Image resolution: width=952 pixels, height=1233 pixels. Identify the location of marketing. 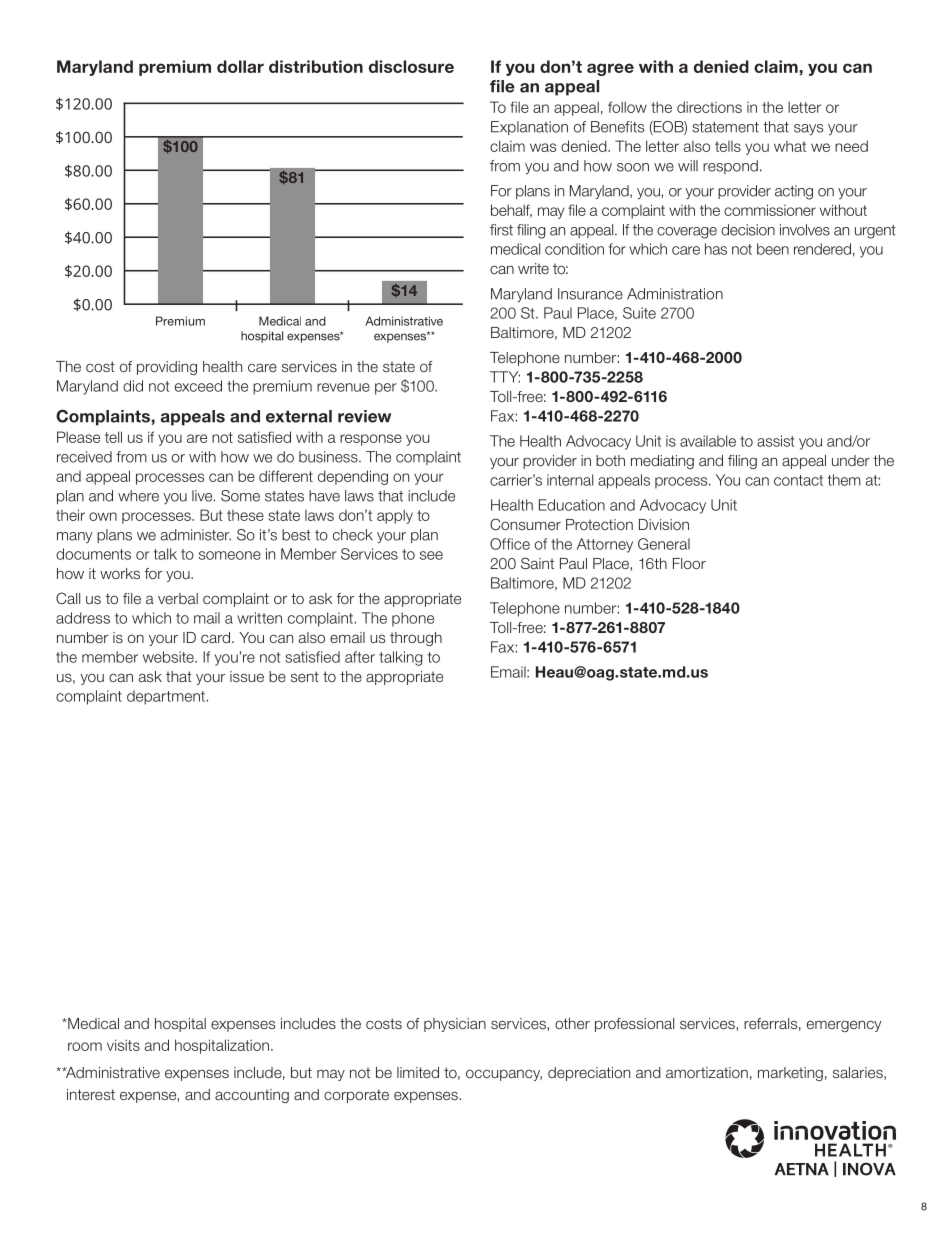
(790, 1074).
